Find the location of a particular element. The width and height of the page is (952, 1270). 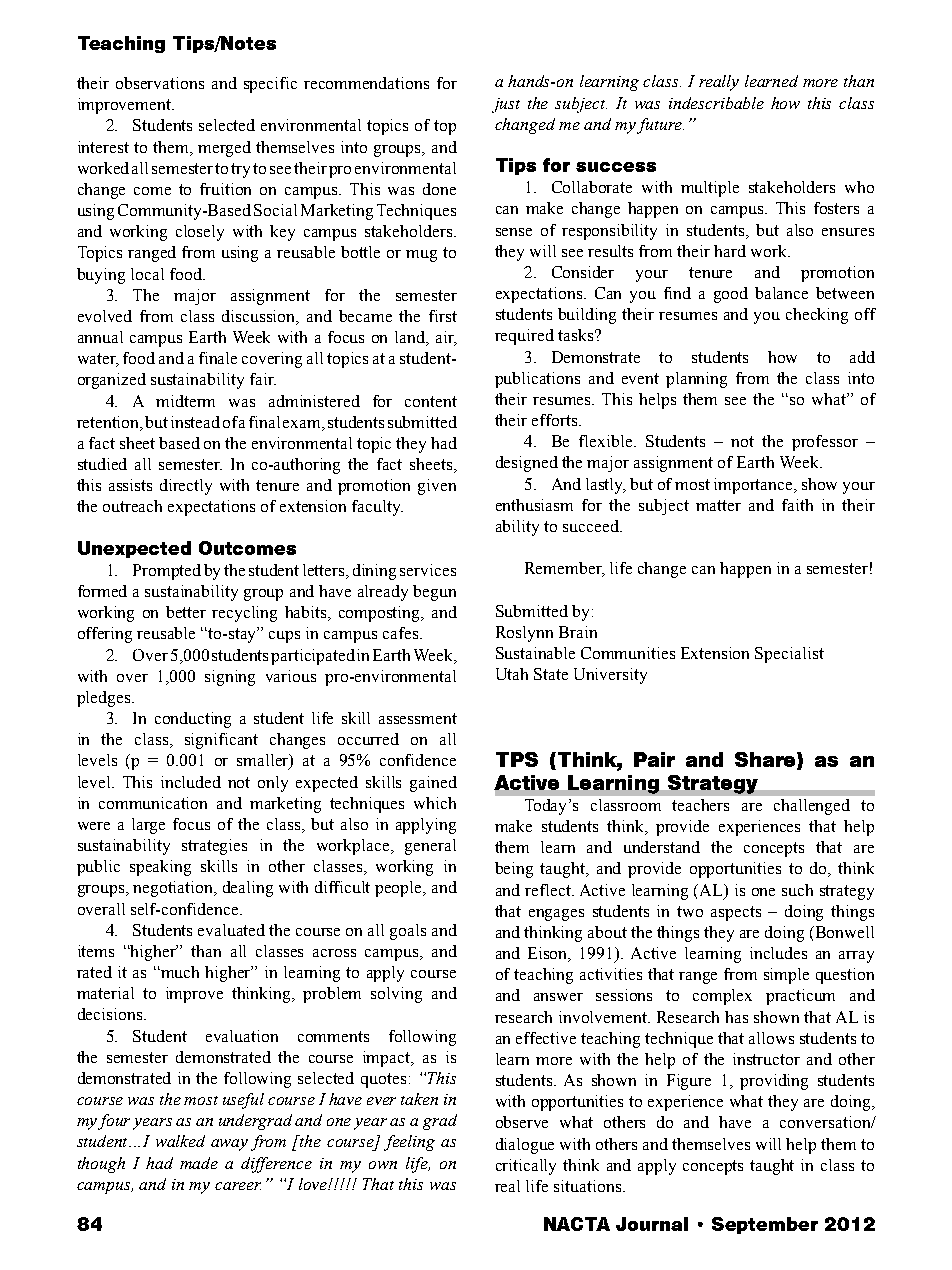

Specialist is located at coordinates (789, 655).
